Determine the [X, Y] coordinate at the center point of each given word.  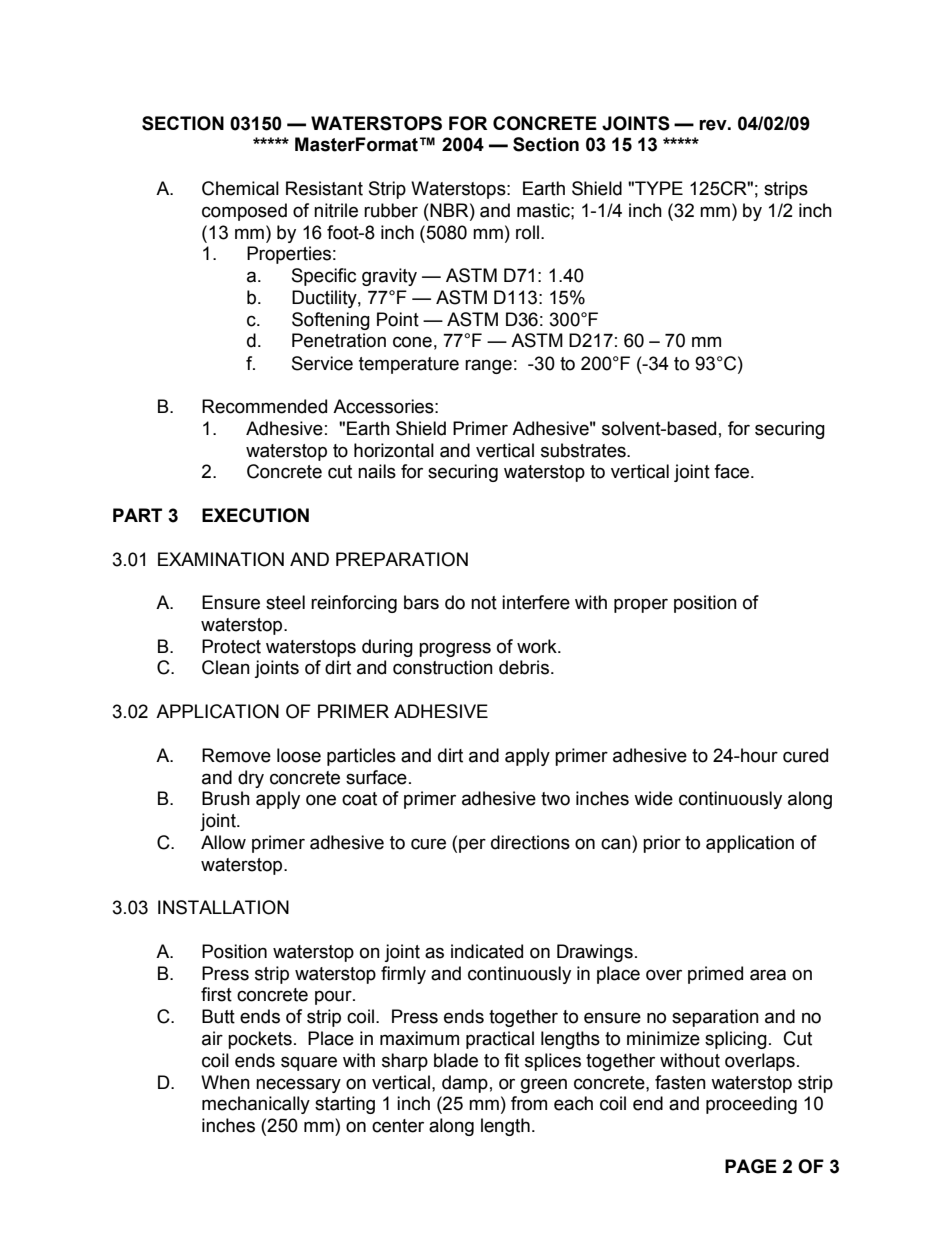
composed [244, 212]
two [555, 799]
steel [285, 602]
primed [715, 975]
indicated [487, 951]
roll [529, 232]
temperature [409, 365]
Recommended [264, 406]
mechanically [256, 1105]
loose [299, 755]
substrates [584, 450]
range [488, 366]
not [484, 603]
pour [334, 997]
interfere [536, 602]
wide [653, 798]
